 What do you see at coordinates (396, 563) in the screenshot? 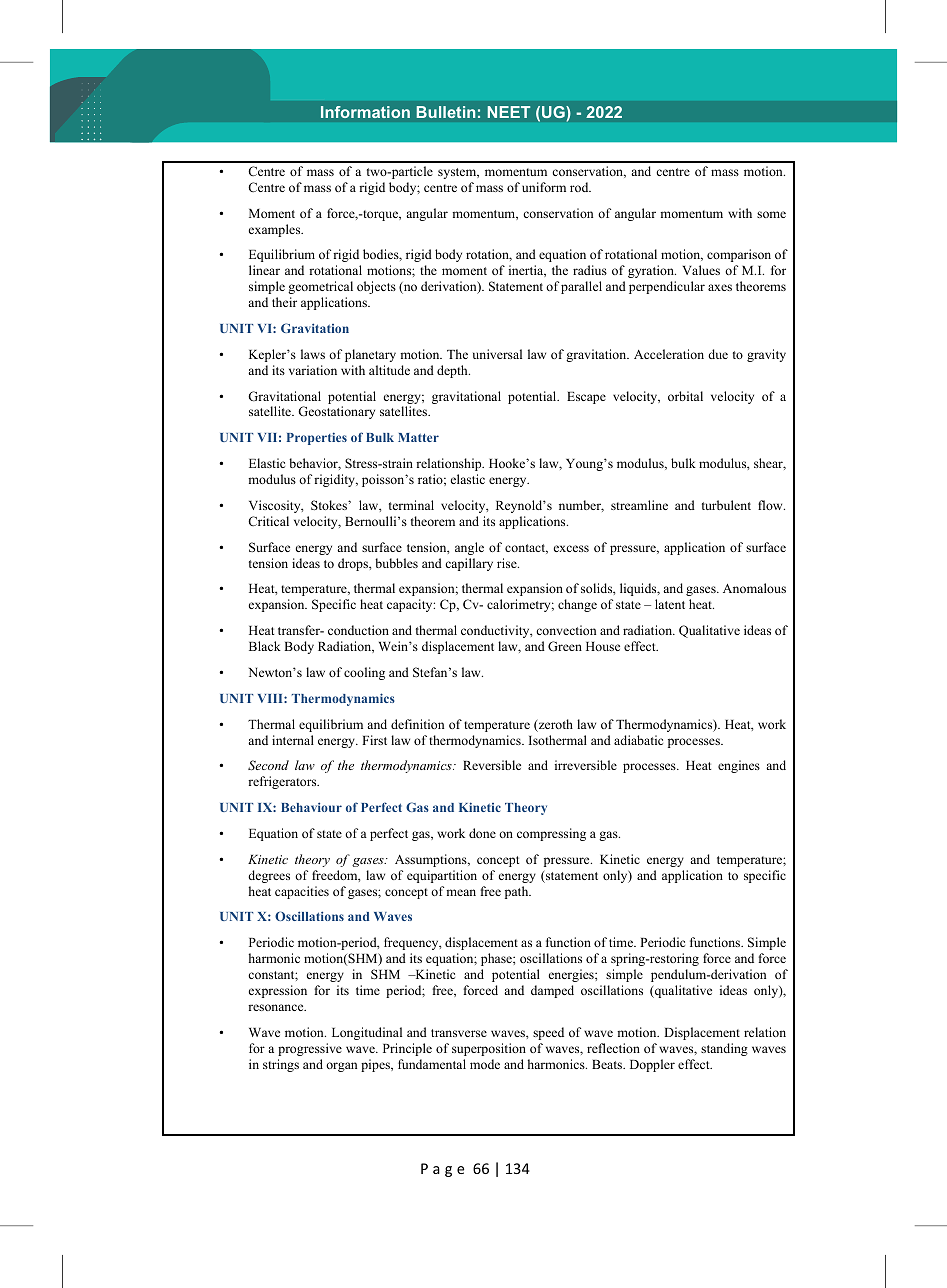
I see `bubbles` at bounding box center [396, 563].
